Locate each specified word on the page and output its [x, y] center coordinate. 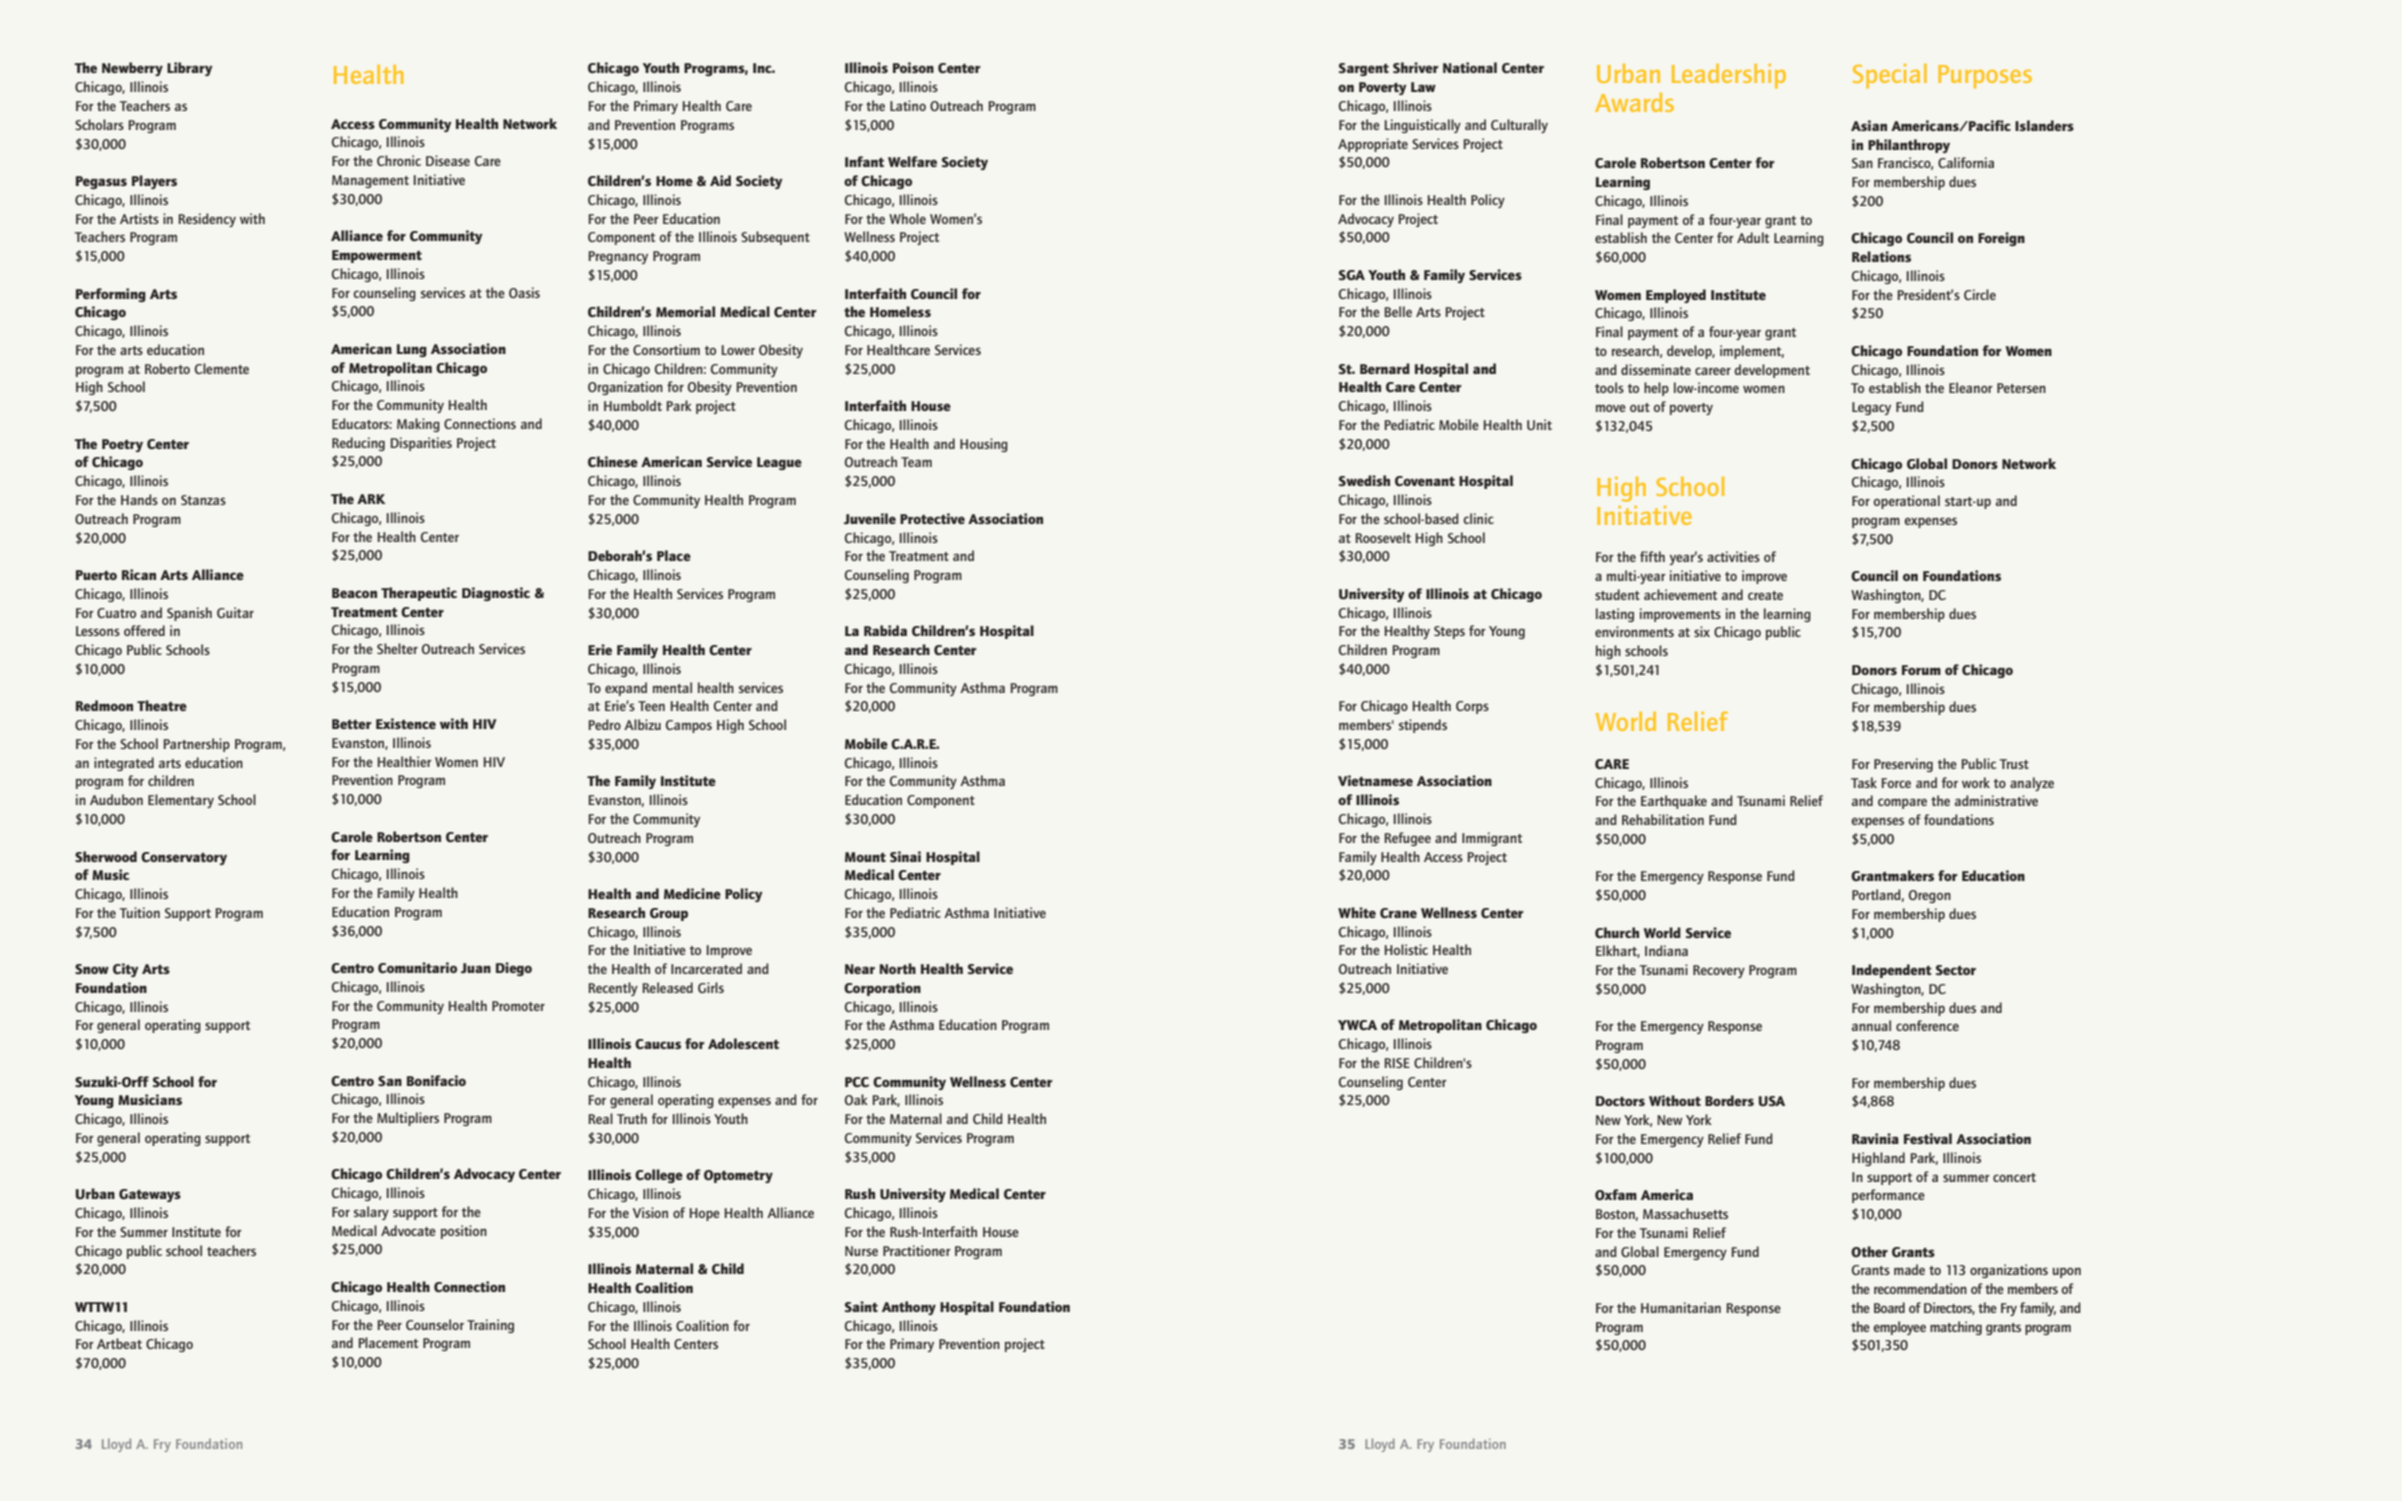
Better [352, 724]
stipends [1423, 726]
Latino [908, 105]
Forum [1921, 670]
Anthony [909, 1308]
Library [190, 69]
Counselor [435, 1324]
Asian [1869, 125]
